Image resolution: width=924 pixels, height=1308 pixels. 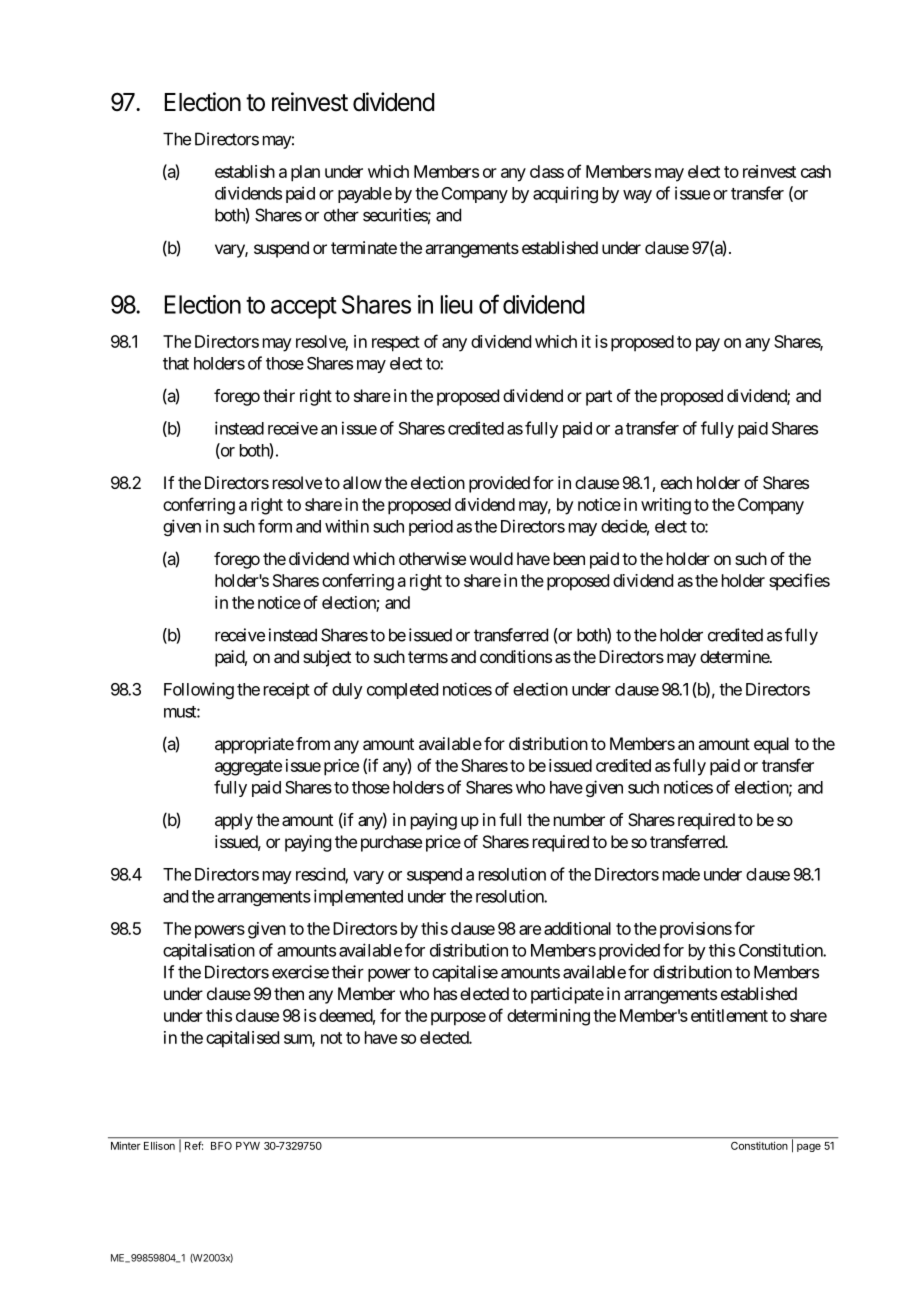 What do you see at coordinates (199, 690) in the screenshot?
I see `Following` at bounding box center [199, 690].
